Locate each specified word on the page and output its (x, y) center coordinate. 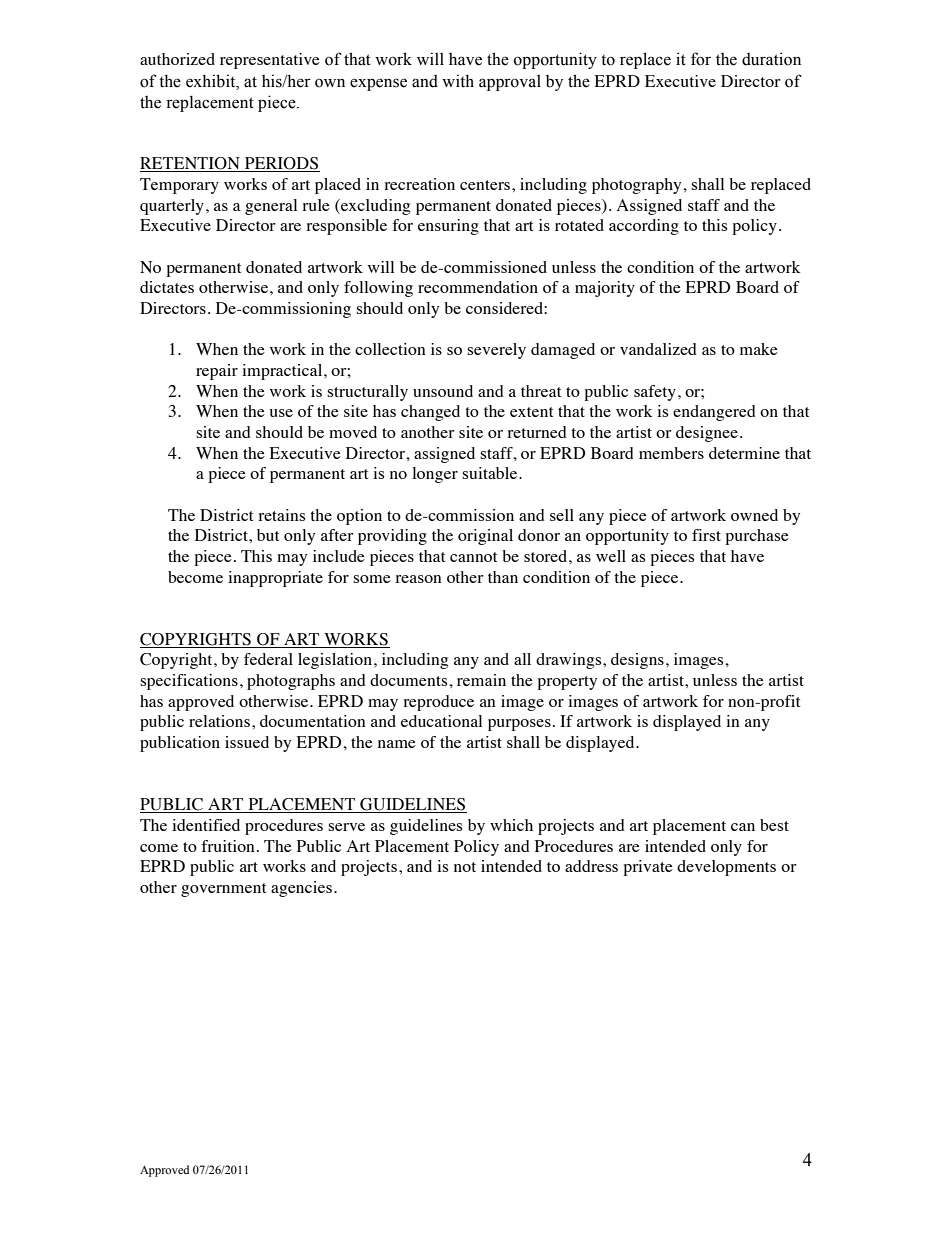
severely (496, 351)
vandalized (658, 349)
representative (270, 61)
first (706, 535)
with (458, 81)
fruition (228, 846)
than (503, 577)
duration (771, 59)
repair (217, 372)
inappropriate (275, 579)
